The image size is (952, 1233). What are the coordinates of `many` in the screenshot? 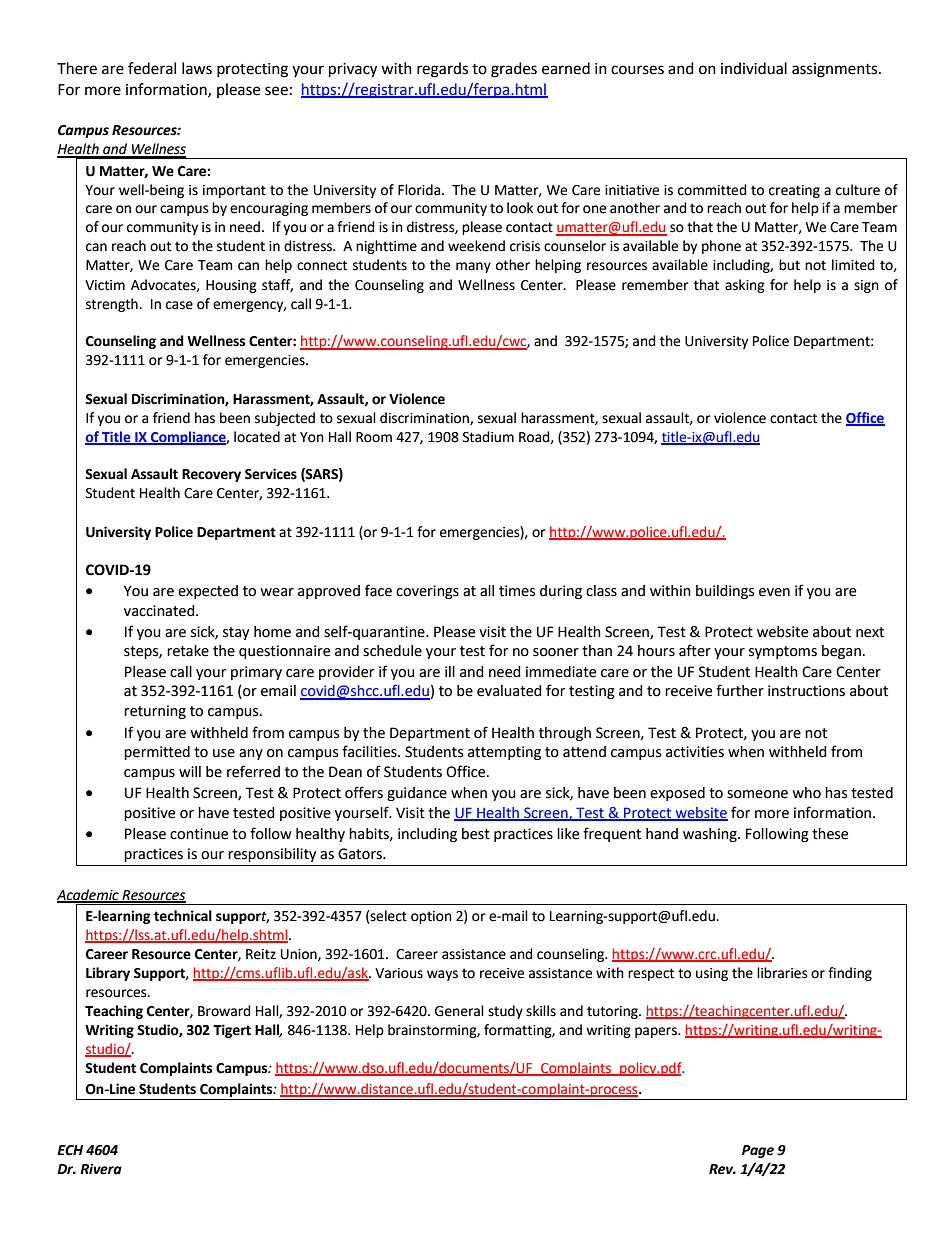 It's located at (473, 267).
